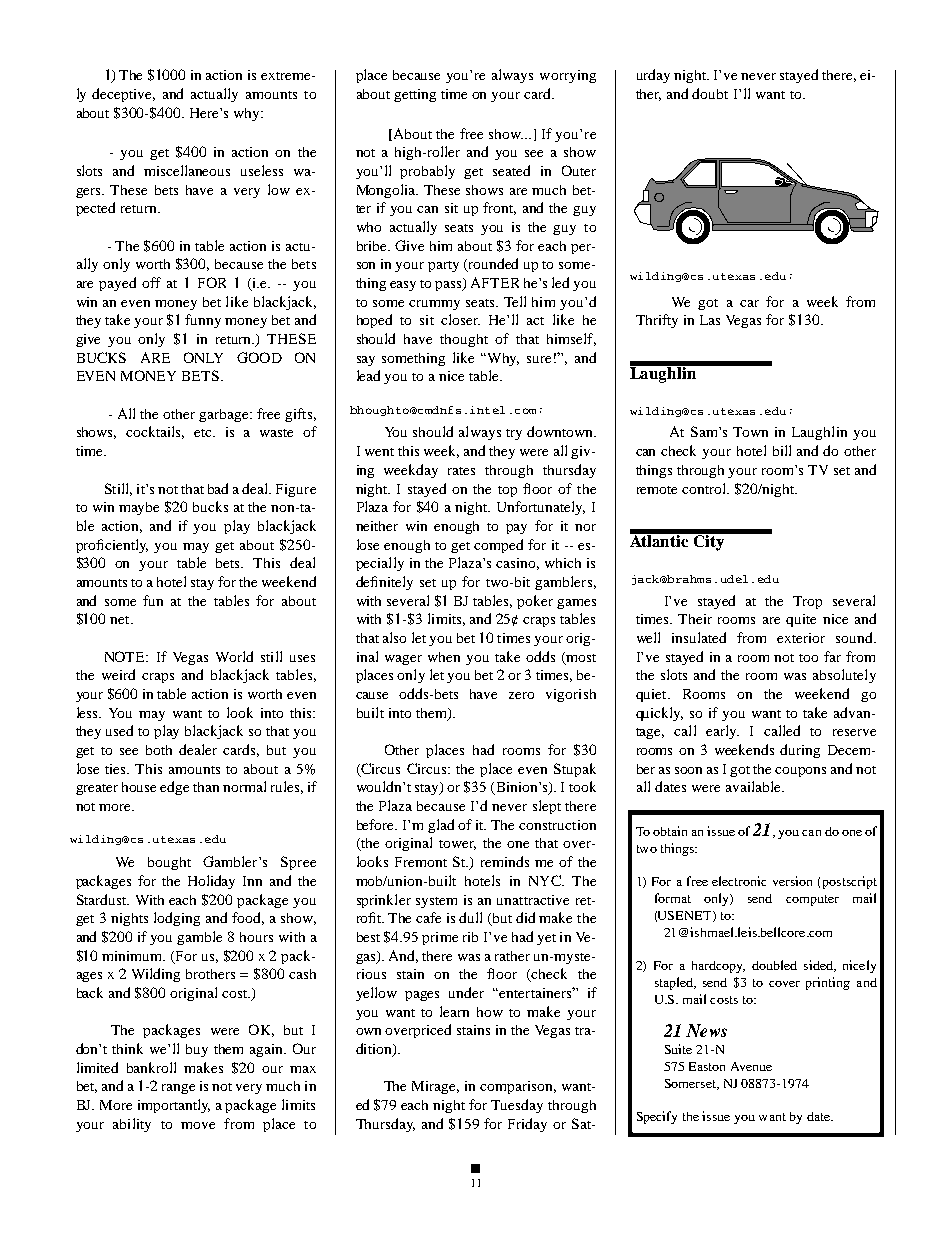 The width and height of the page is (952, 1233). What do you see at coordinates (178, 1089) in the page?
I see `range` at bounding box center [178, 1089].
